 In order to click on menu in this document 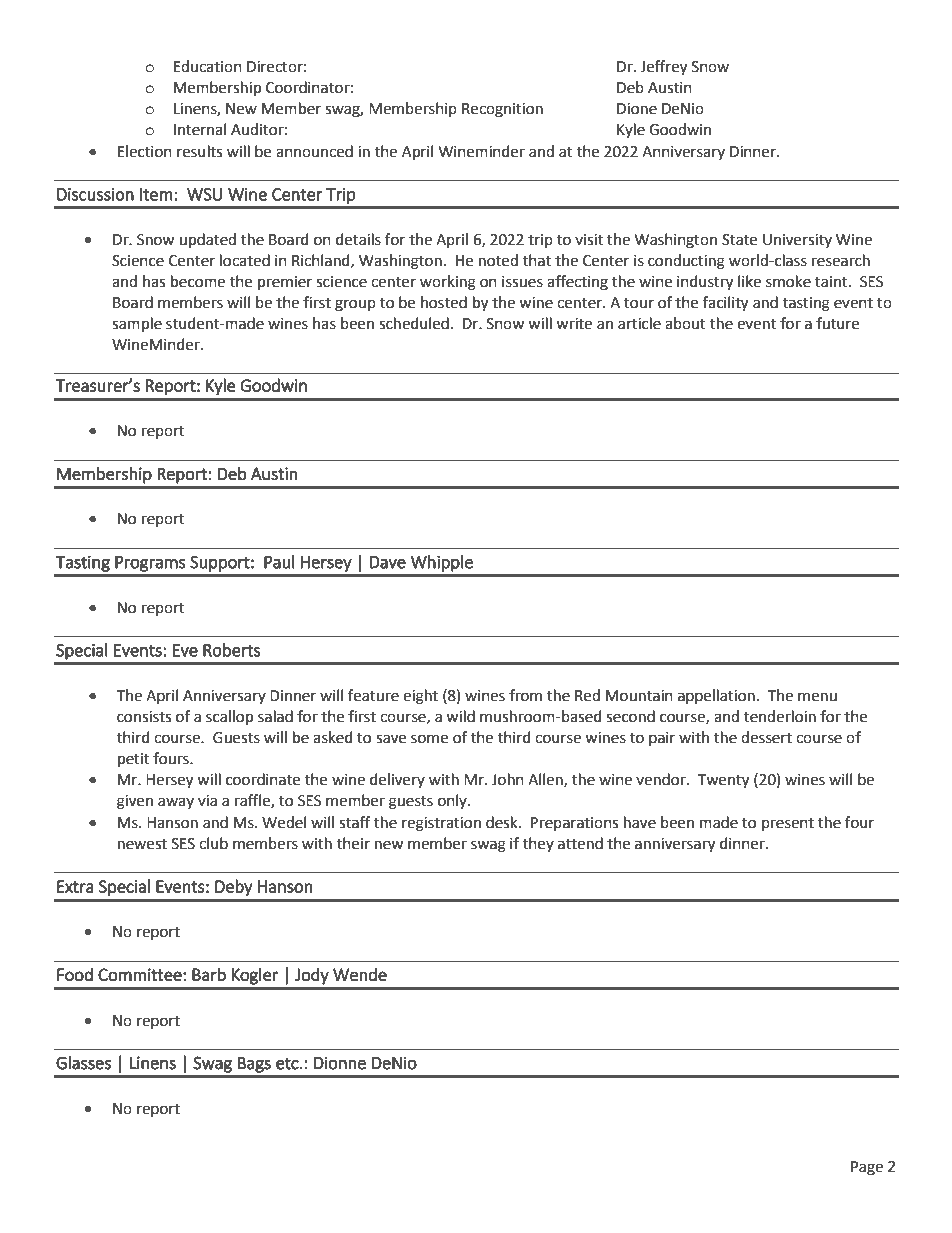, I will do `click(817, 697)`.
